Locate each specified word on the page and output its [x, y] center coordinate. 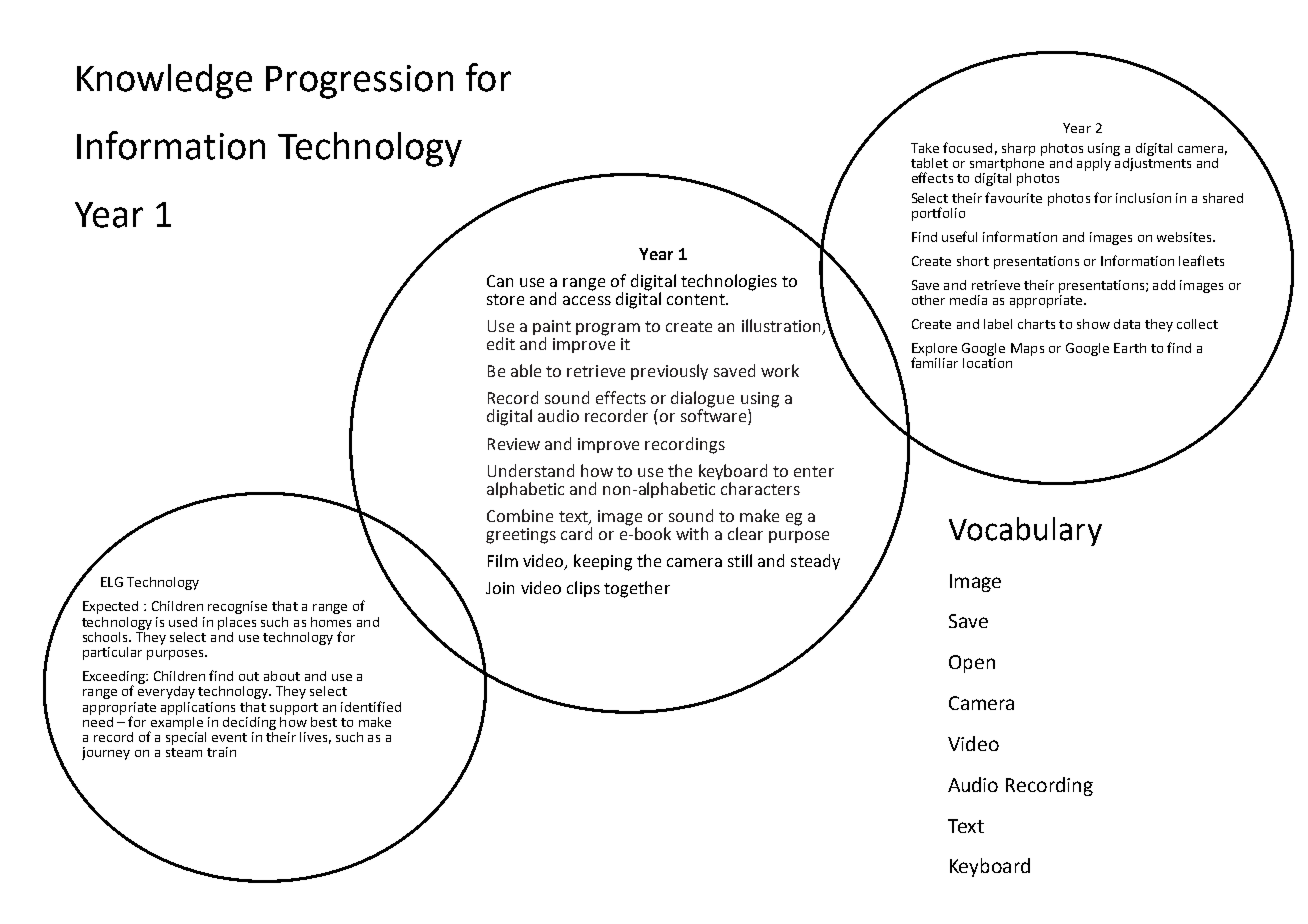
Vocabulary [1025, 531]
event [229, 737]
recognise [237, 607]
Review [514, 444]
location [987, 361]
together [637, 589]
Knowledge [164, 81]
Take [925, 148]
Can [500, 281]
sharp [1018, 149]
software [715, 416]
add [1164, 285]
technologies [729, 282]
